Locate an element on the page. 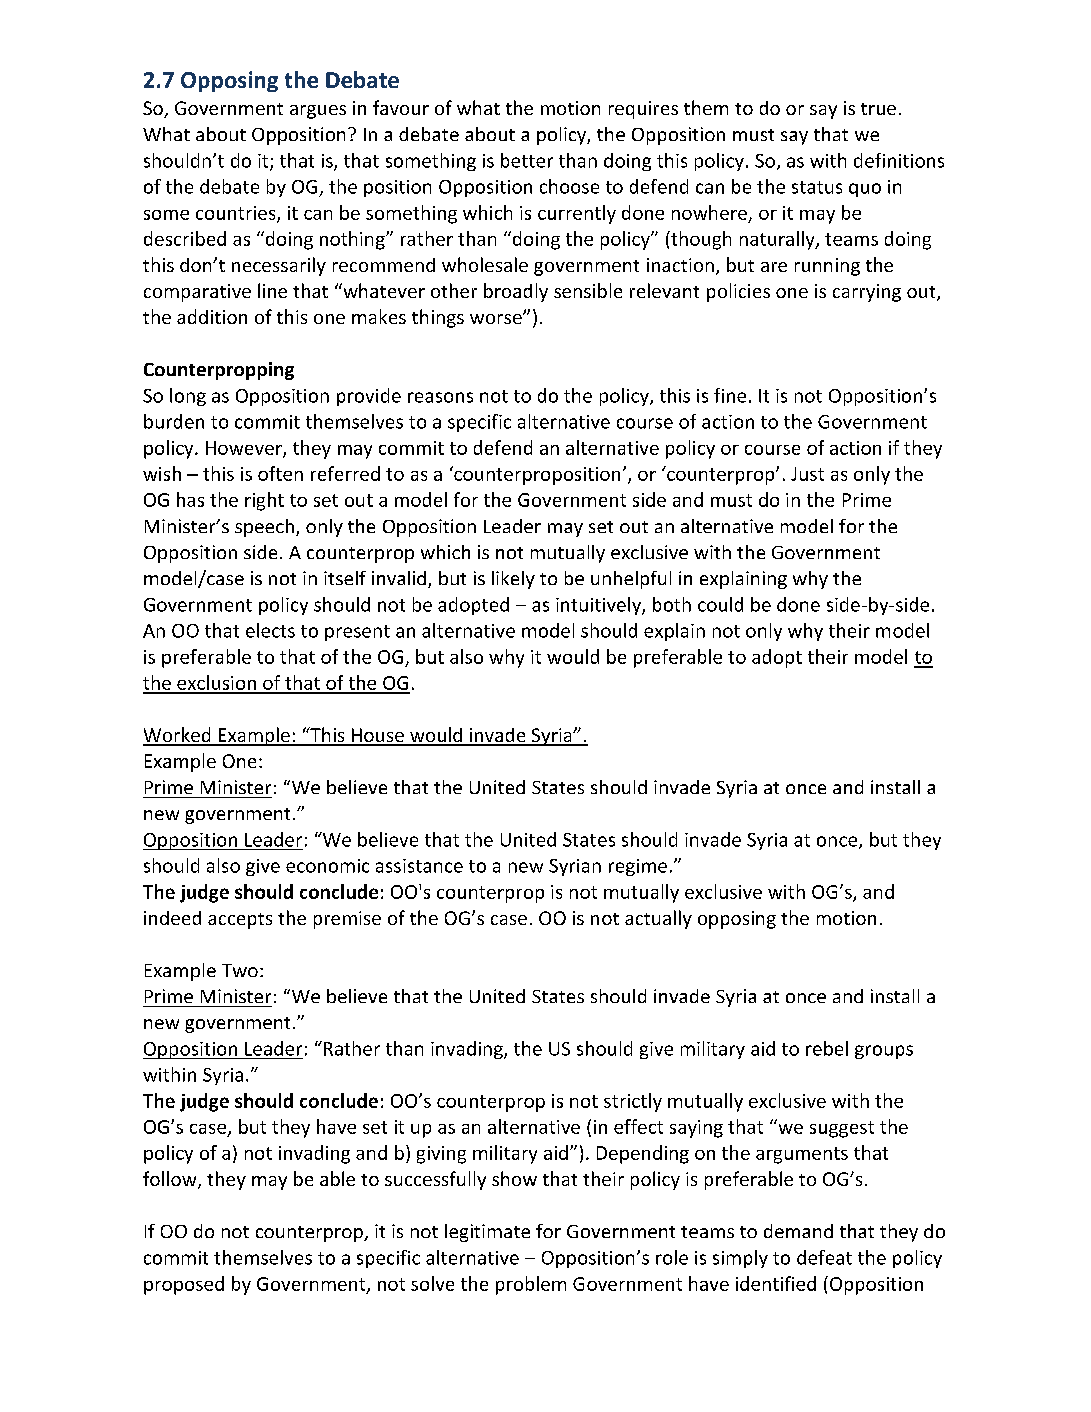  proposed is located at coordinates (184, 1285).
